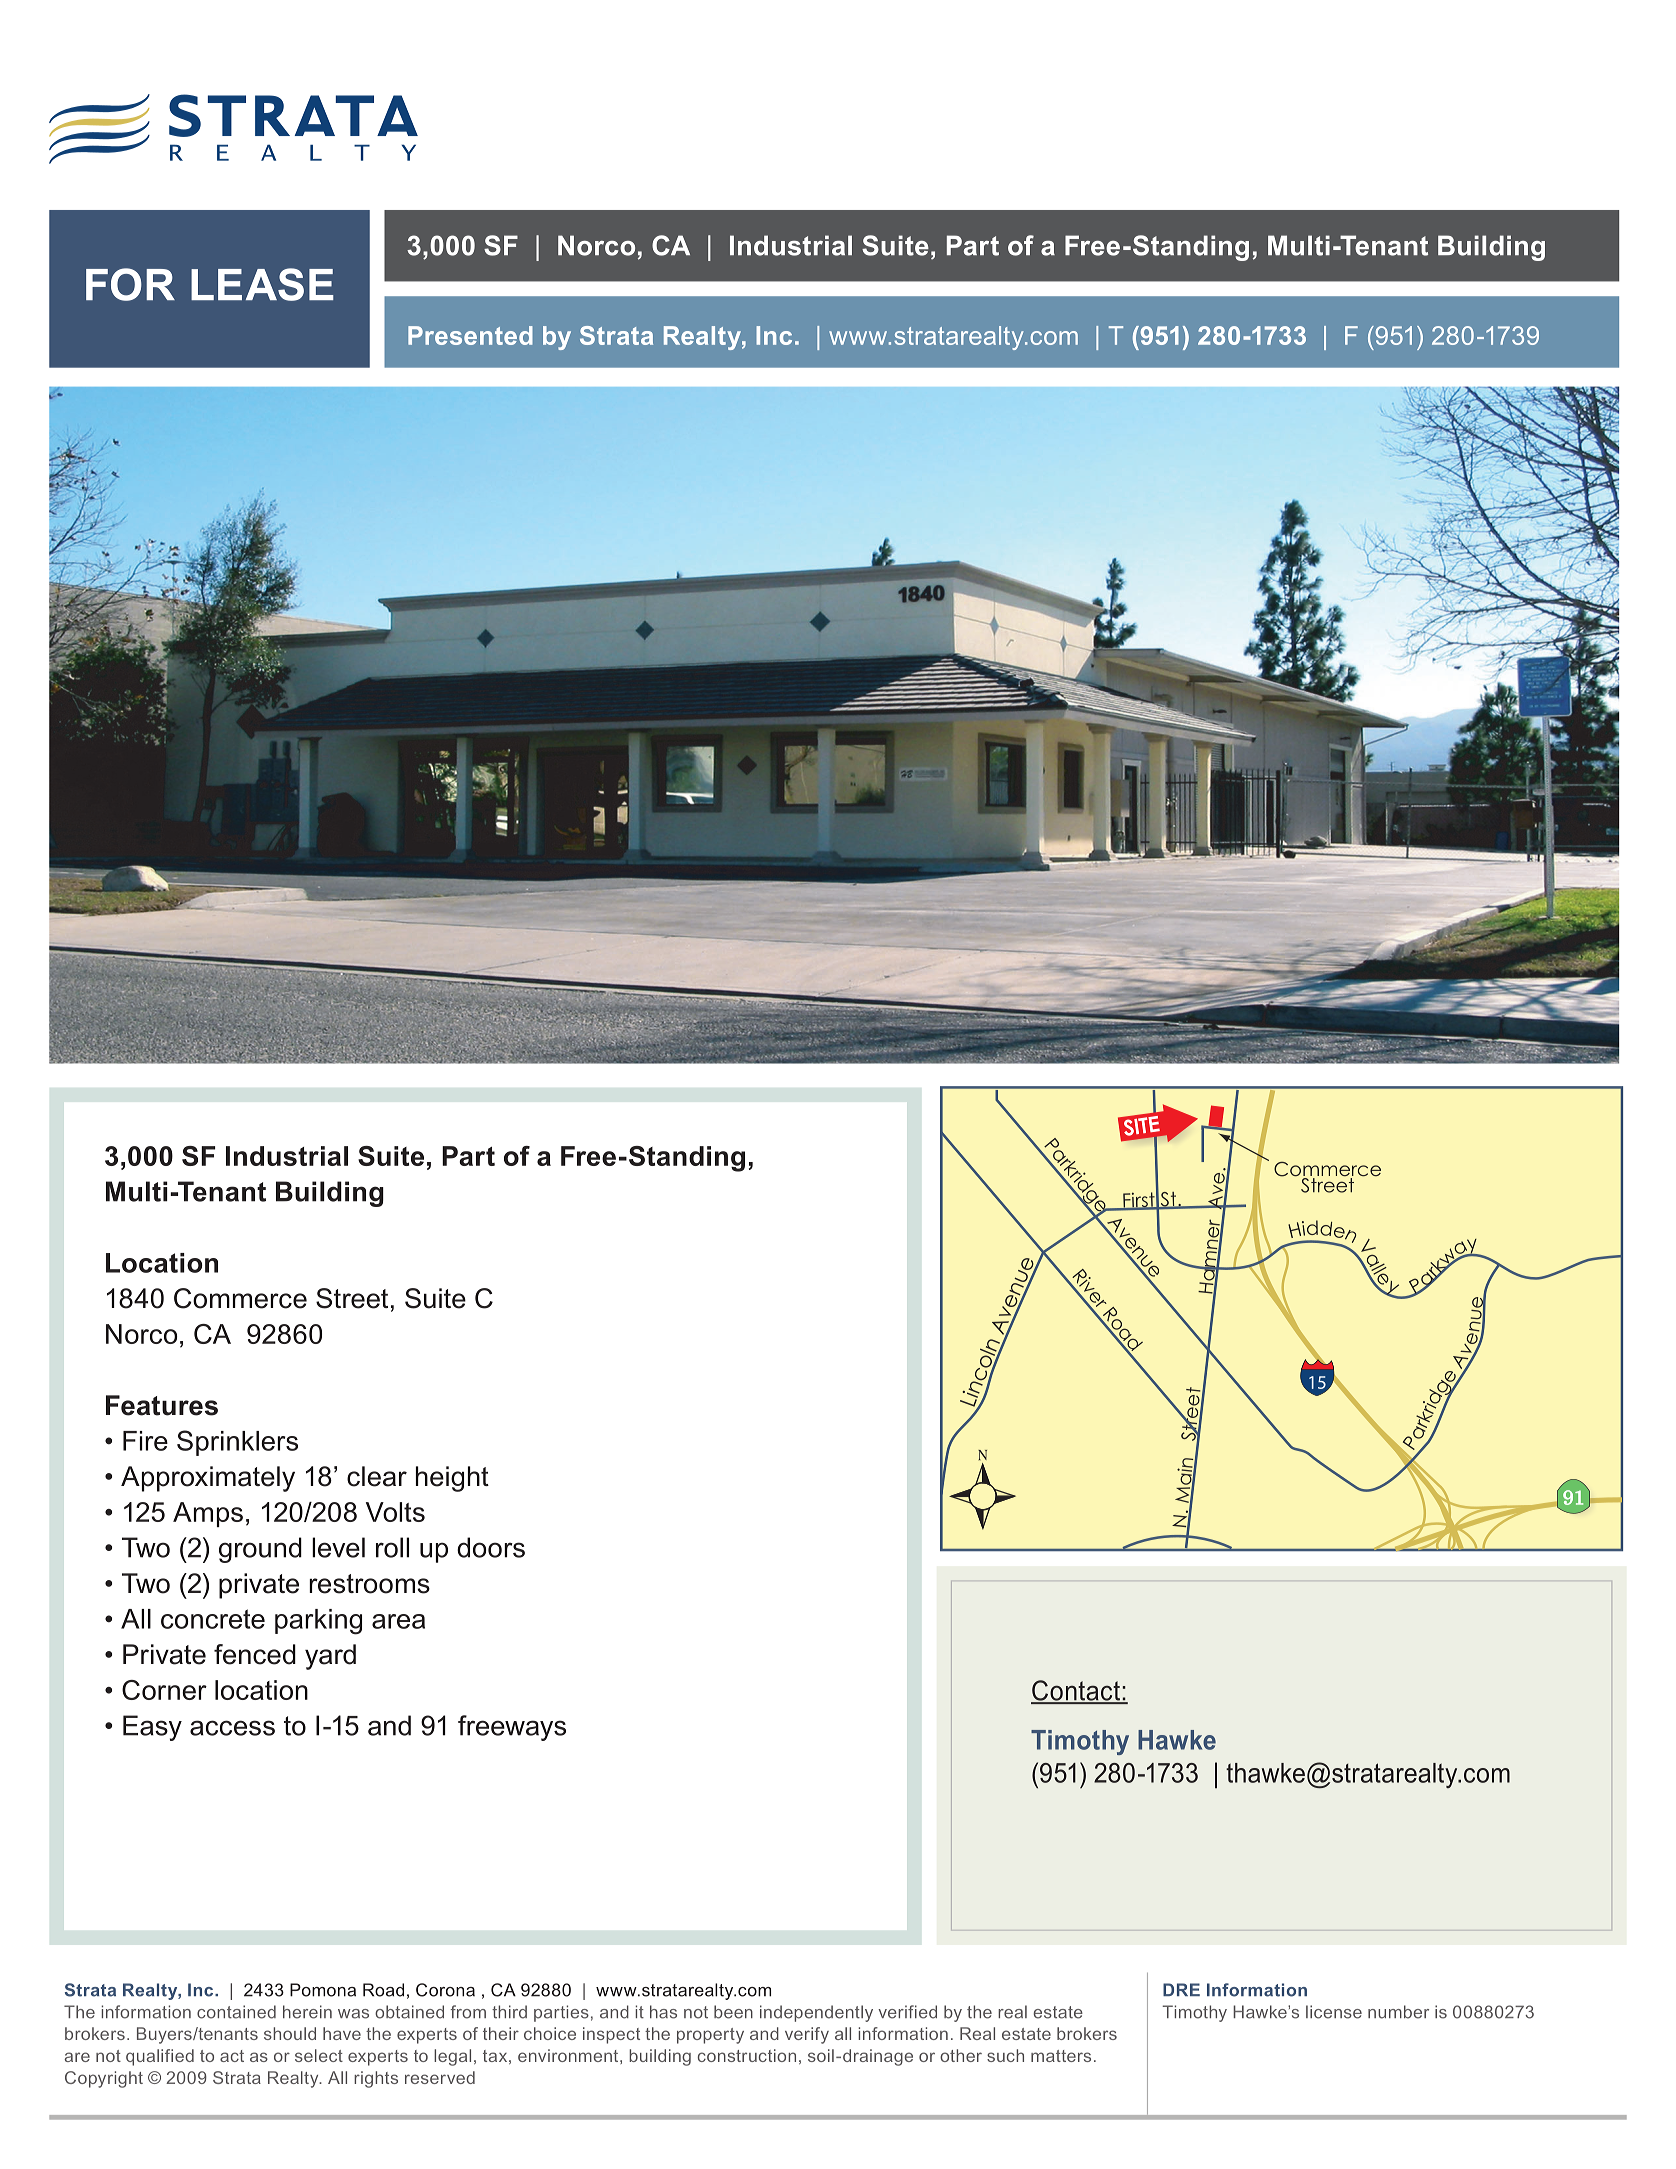 This screenshot has width=1676, height=2169. Describe the element at coordinates (237, 1443) in the screenshot. I see `Sprinklers` at that location.
